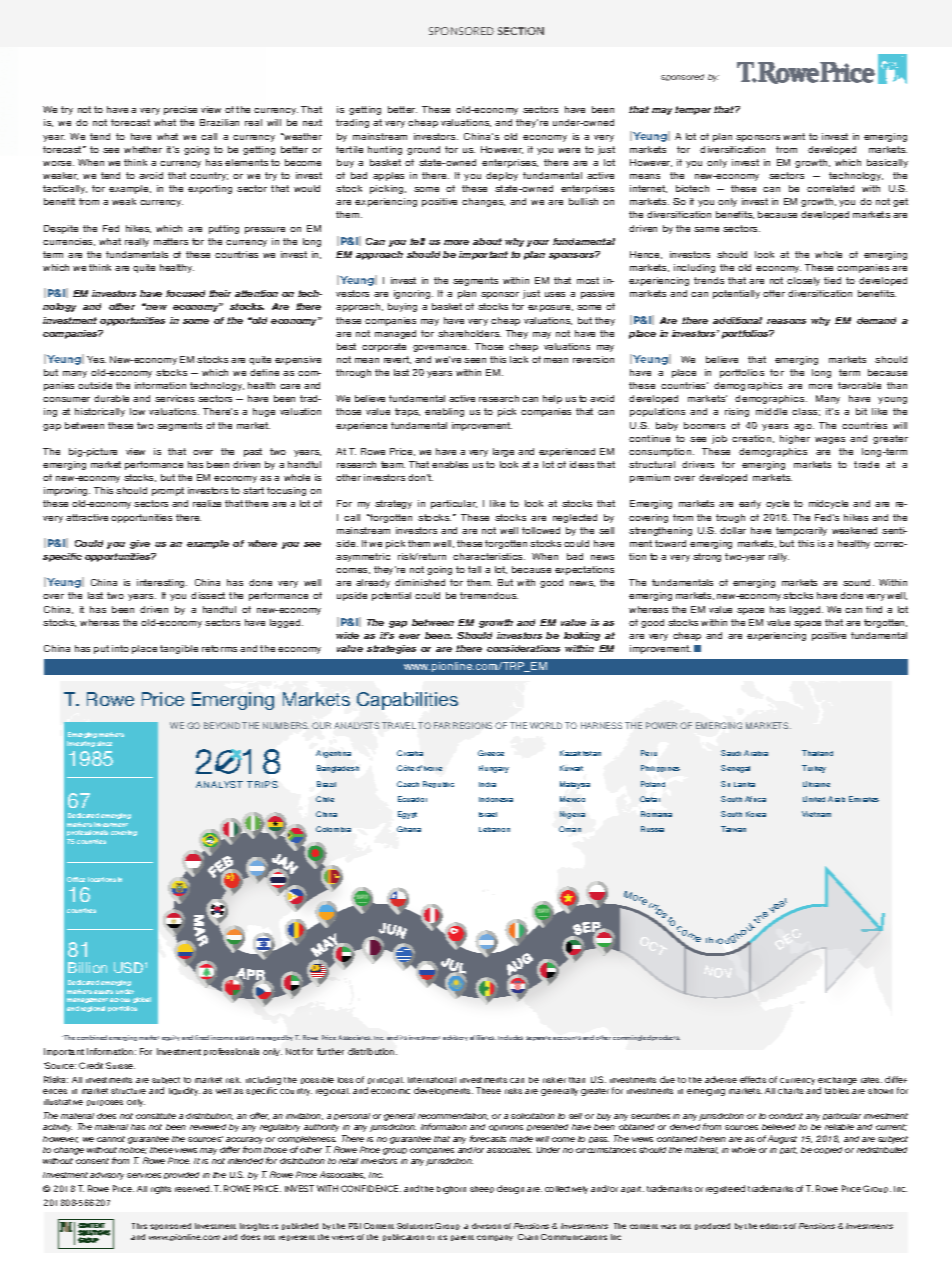 This screenshot has width=952, height=1270. What do you see at coordinates (76, 879) in the screenshot?
I see `Office` at bounding box center [76, 879].
